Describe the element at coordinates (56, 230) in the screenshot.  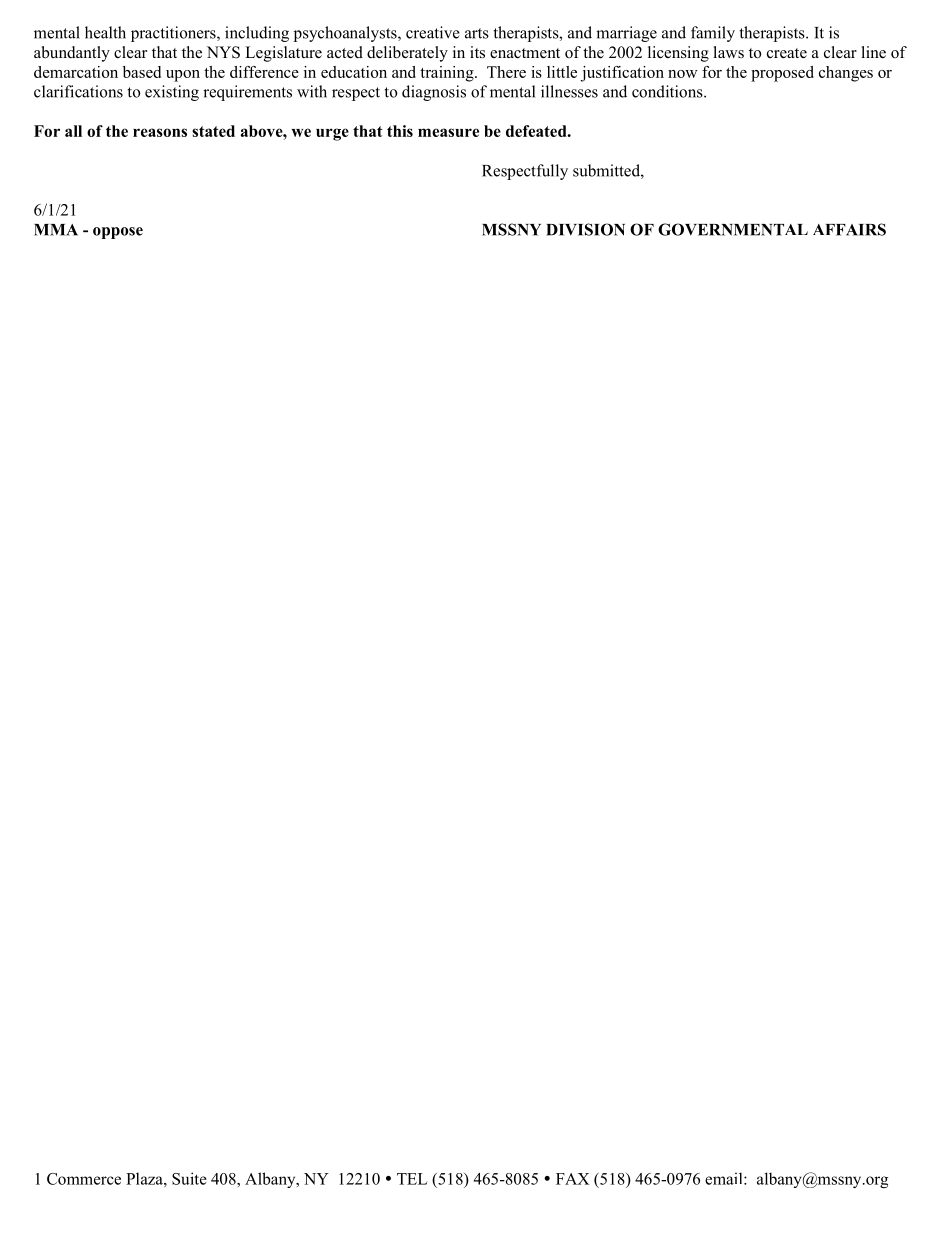
I see `MMA` at that location.
